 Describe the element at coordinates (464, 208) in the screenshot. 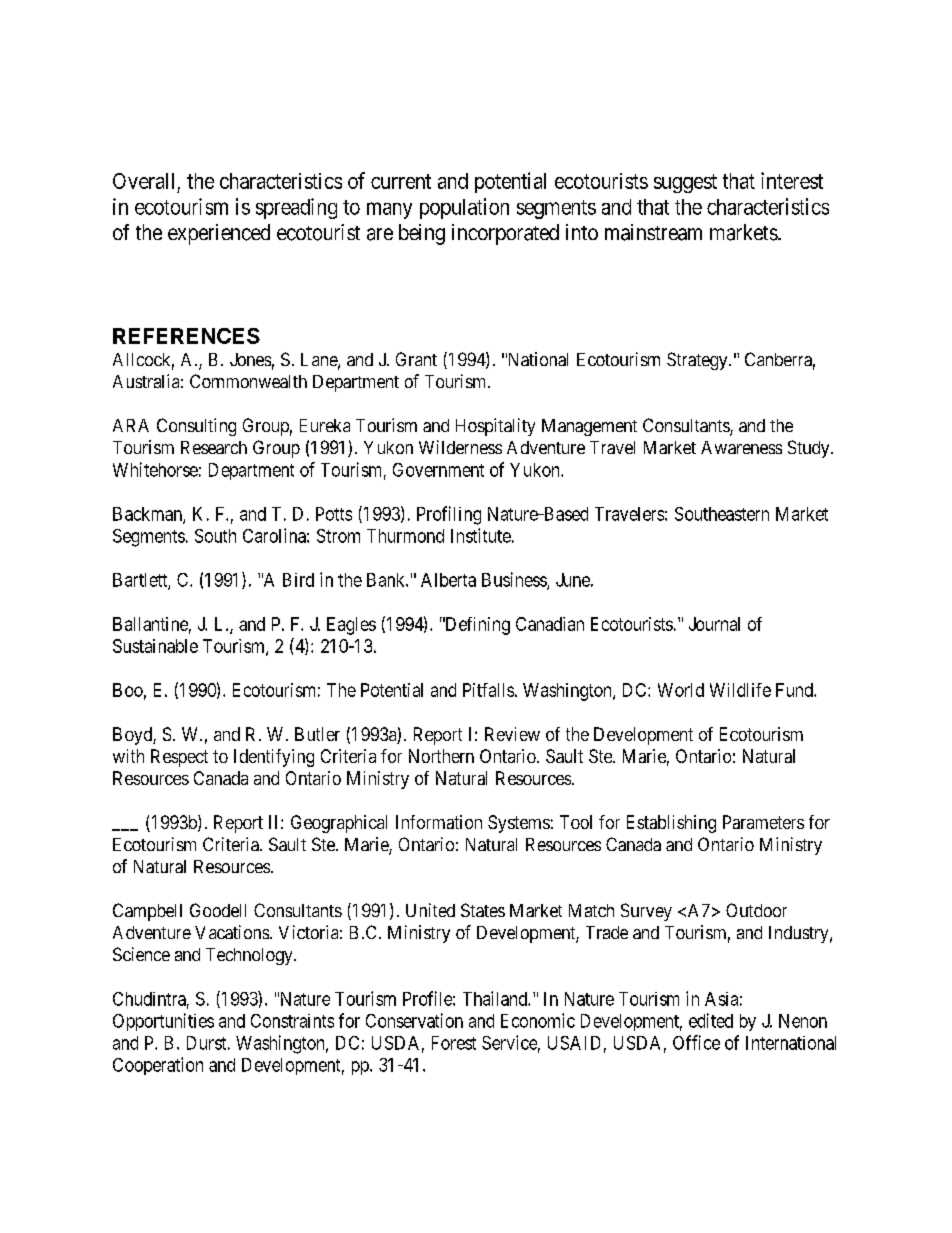

I see `population` at that location.
